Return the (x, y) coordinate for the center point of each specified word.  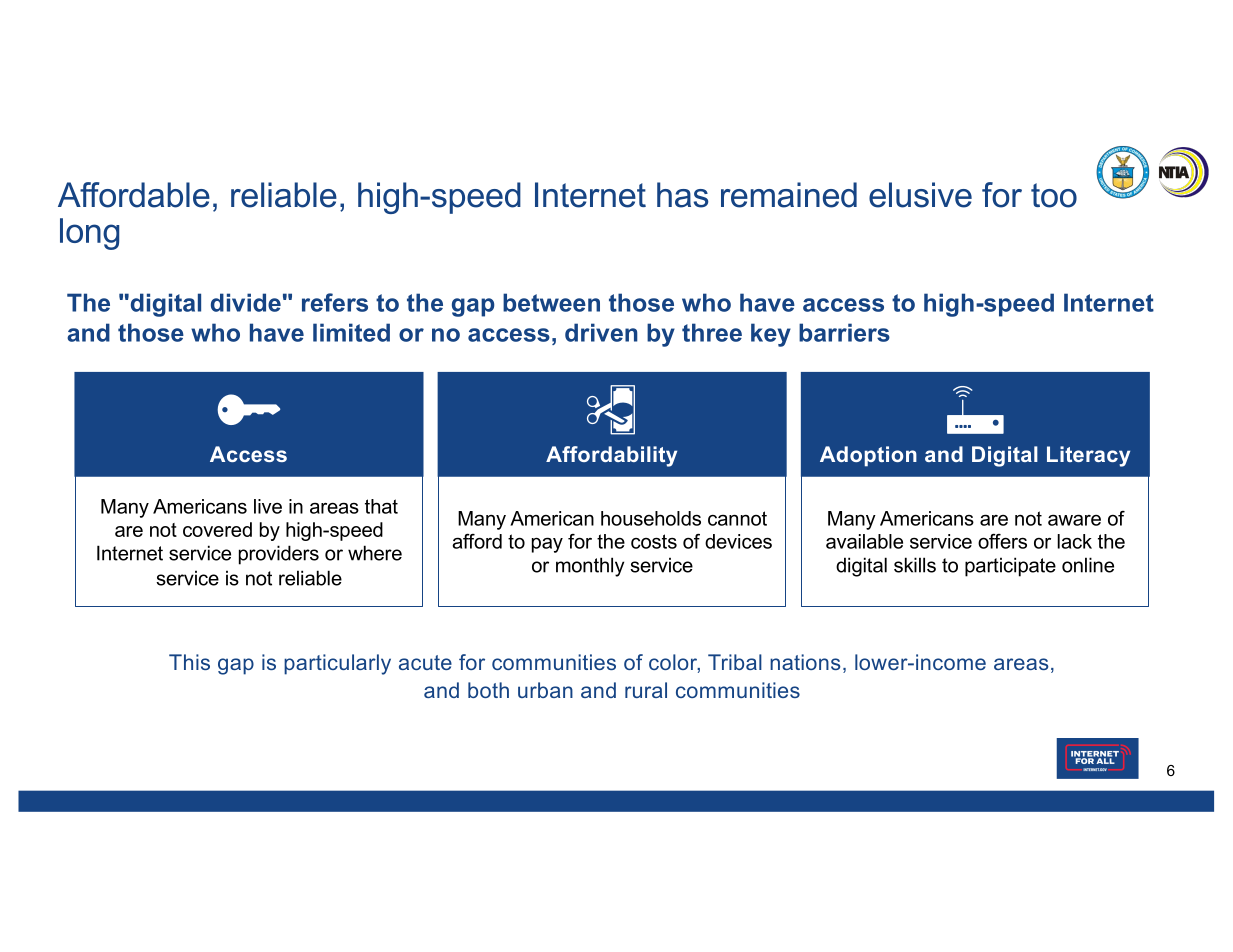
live (268, 506)
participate (1010, 567)
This (189, 662)
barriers (844, 332)
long (89, 234)
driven (601, 332)
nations (805, 662)
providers (279, 555)
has (682, 195)
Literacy (1088, 456)
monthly (590, 567)
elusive (920, 195)
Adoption (868, 456)
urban (545, 690)
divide (246, 302)
